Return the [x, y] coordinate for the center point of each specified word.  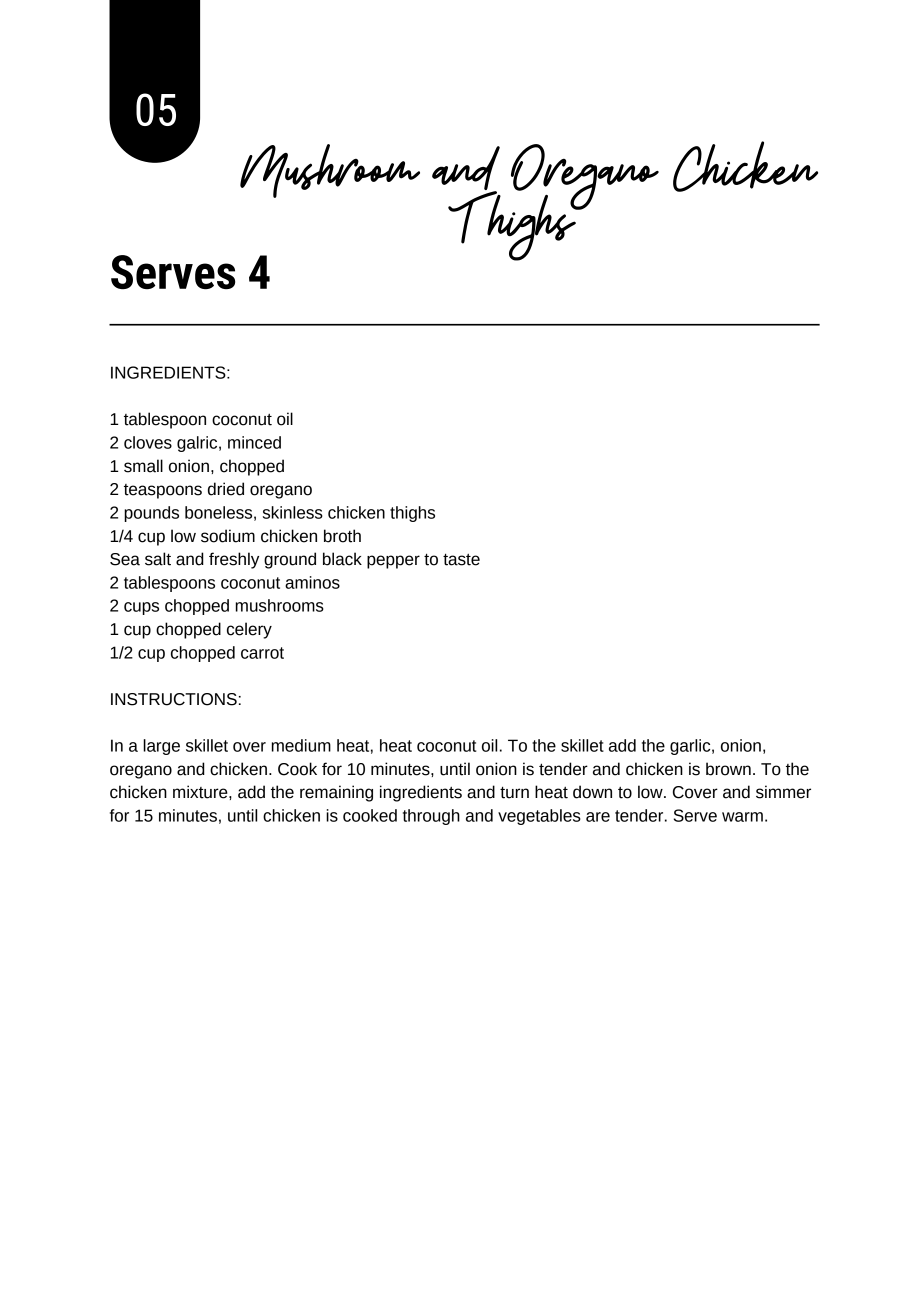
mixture [201, 792]
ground [290, 560]
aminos [312, 582]
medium [301, 745]
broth [342, 536]
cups [141, 608]
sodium [228, 536]
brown [728, 769]
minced [254, 442]
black [342, 559]
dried [226, 489]
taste [461, 559]
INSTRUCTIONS [174, 699]
